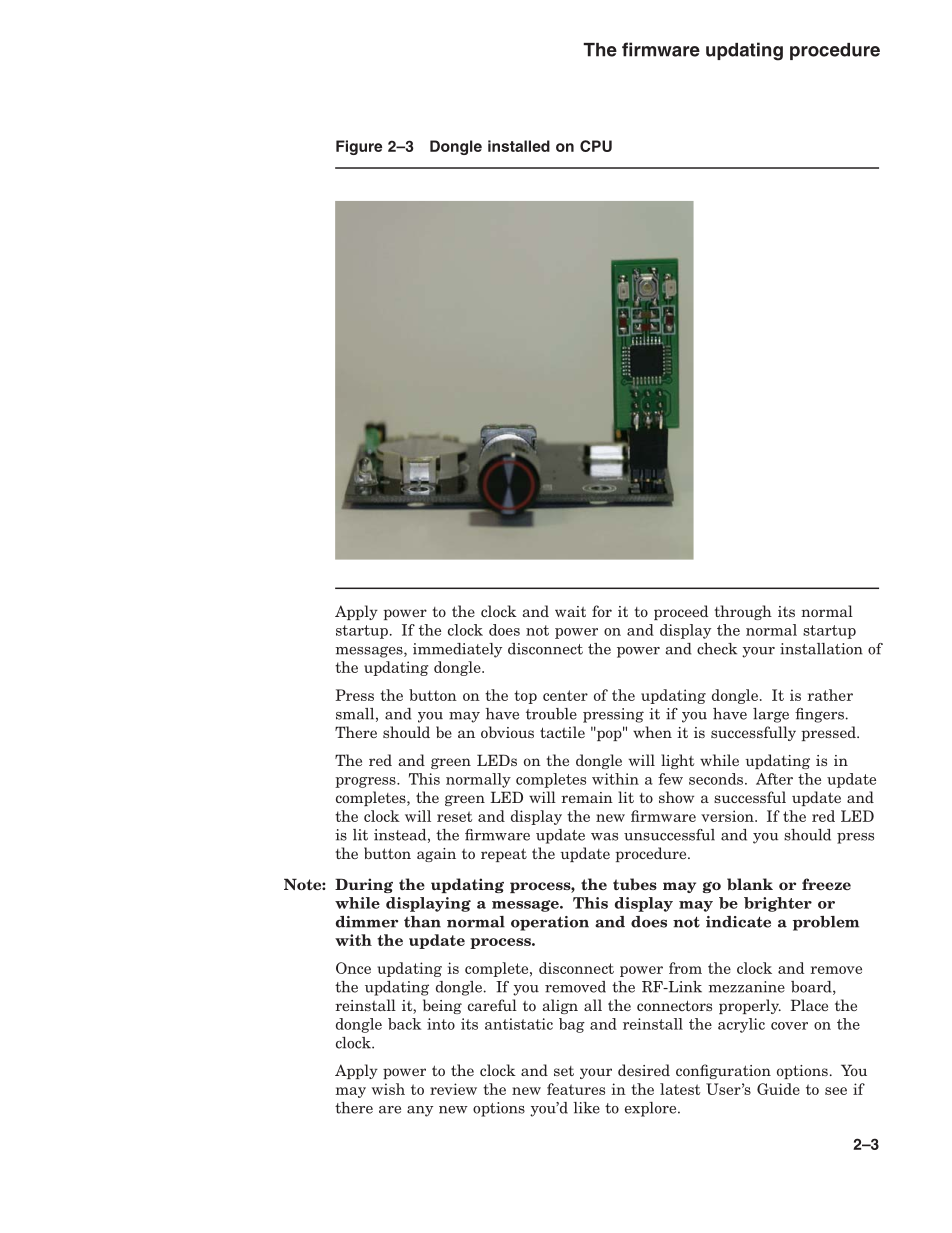 This screenshot has height=1233, width=952. Describe the element at coordinates (602, 611) in the screenshot. I see `for` at that location.
